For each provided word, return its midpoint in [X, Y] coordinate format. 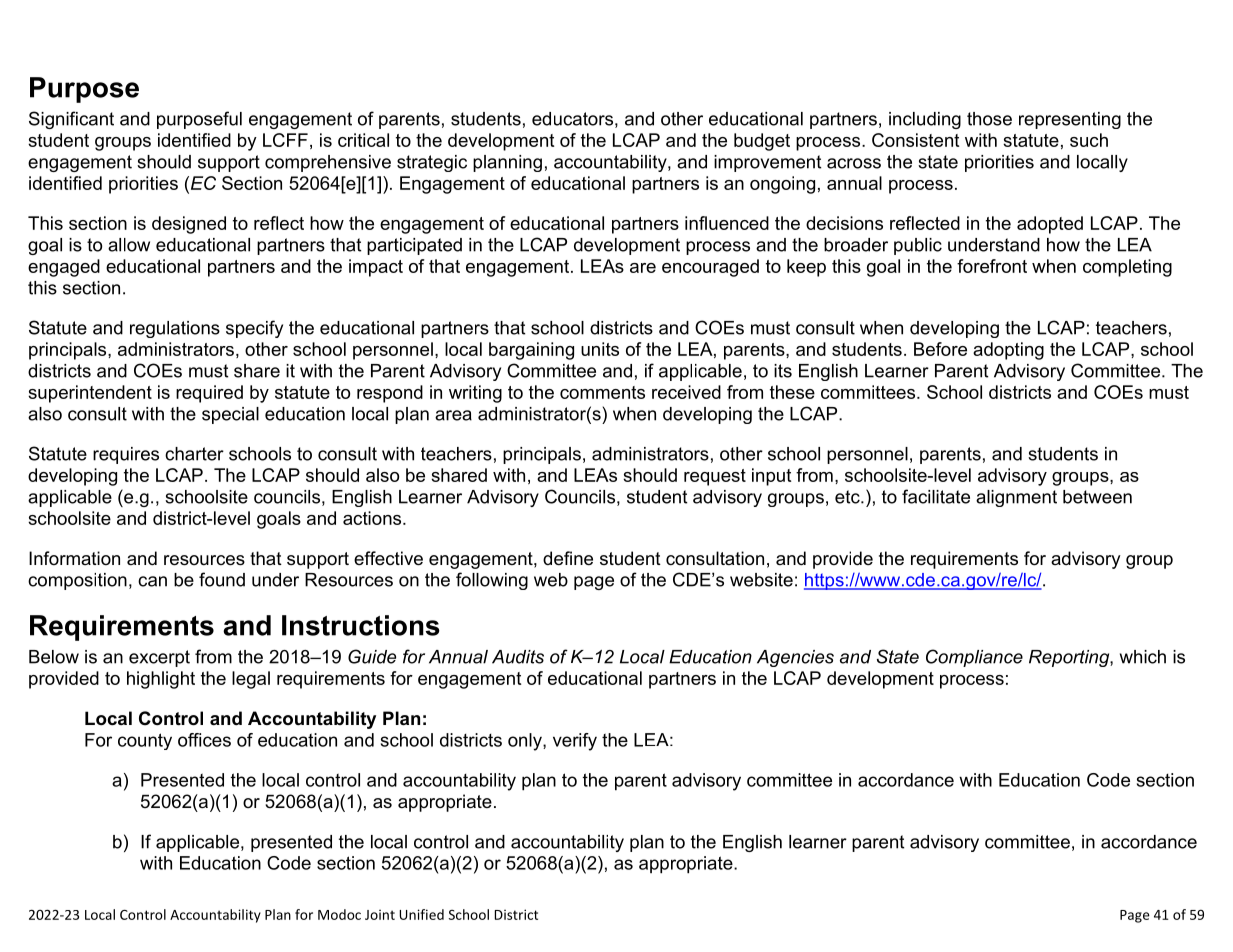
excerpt [159, 658]
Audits [518, 657]
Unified [421, 914]
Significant [71, 120]
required [209, 394]
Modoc [339, 914]
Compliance [974, 658]
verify [575, 742]
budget [762, 142]
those [989, 119]
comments [602, 392]
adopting [1008, 351]
